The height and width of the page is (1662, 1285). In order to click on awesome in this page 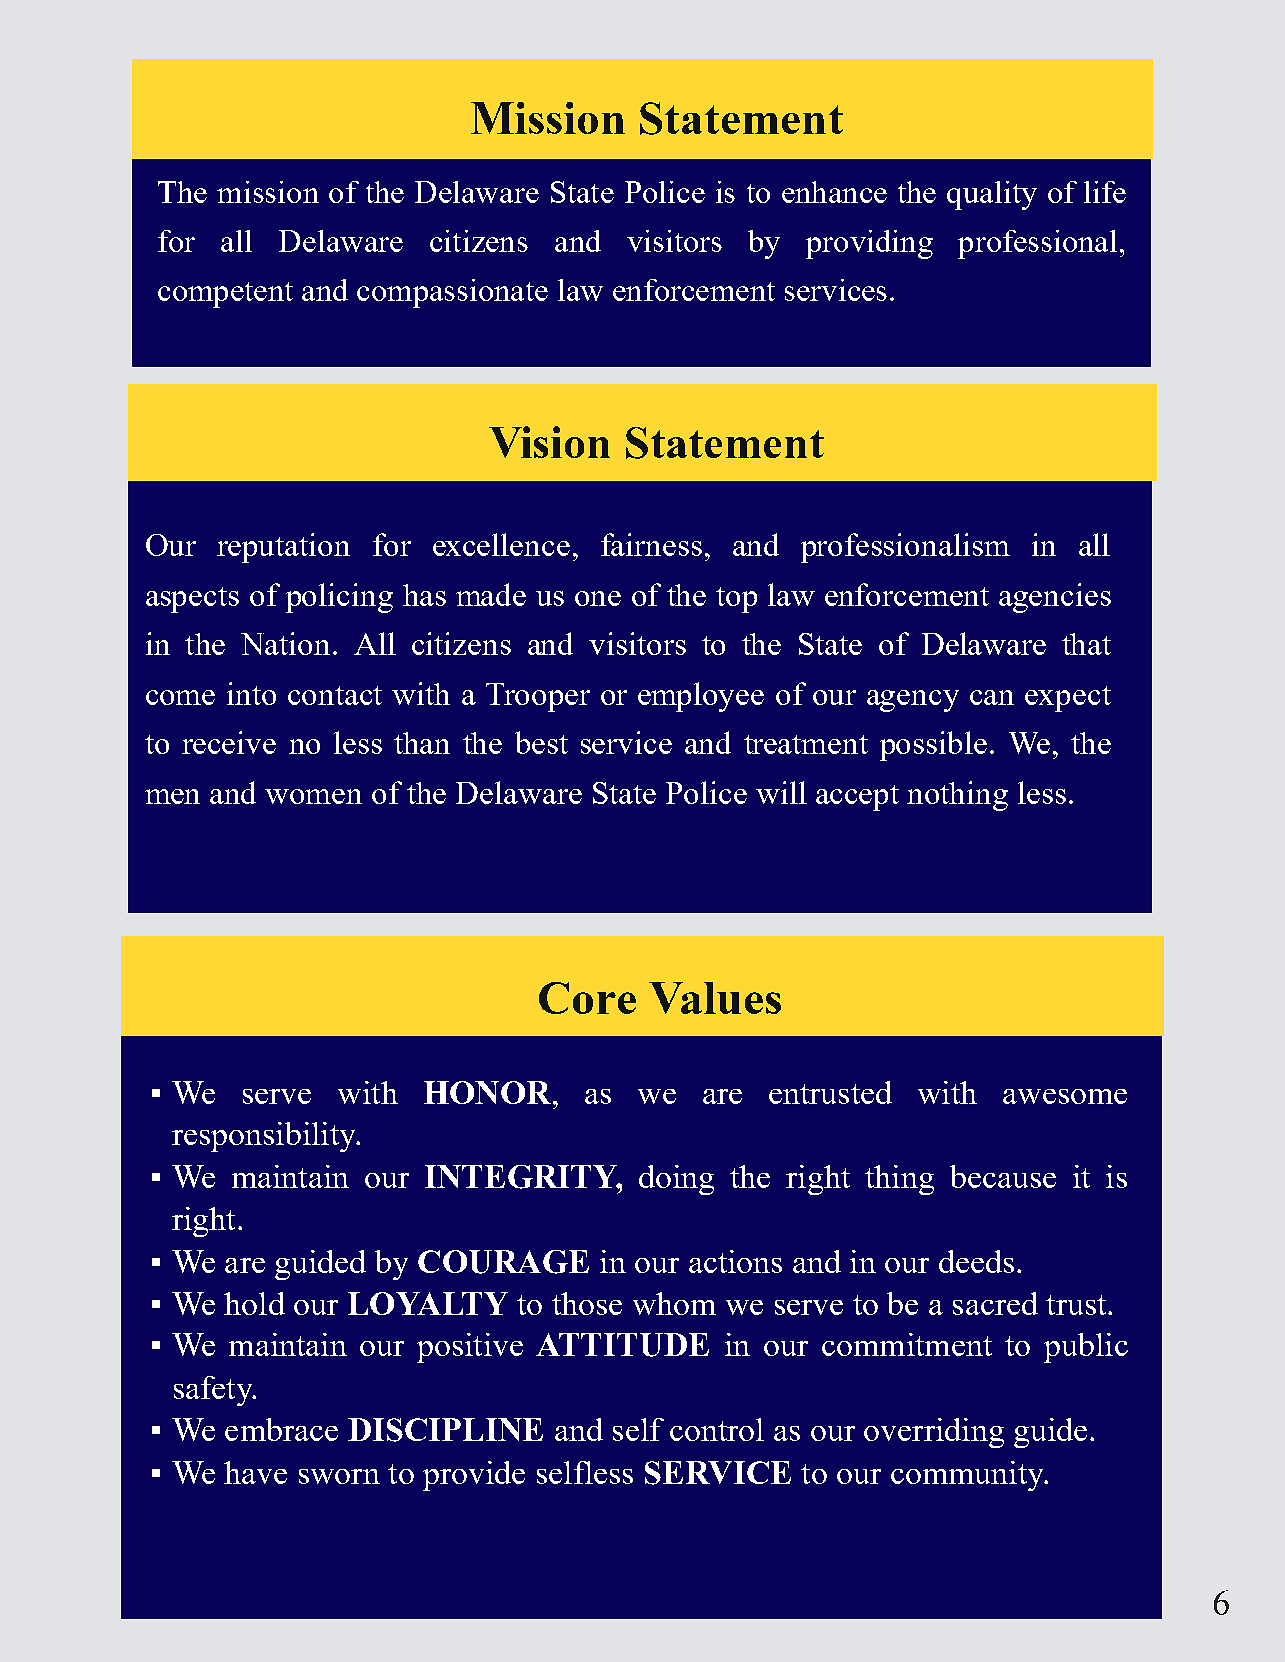, I will do `click(1065, 1096)`.
